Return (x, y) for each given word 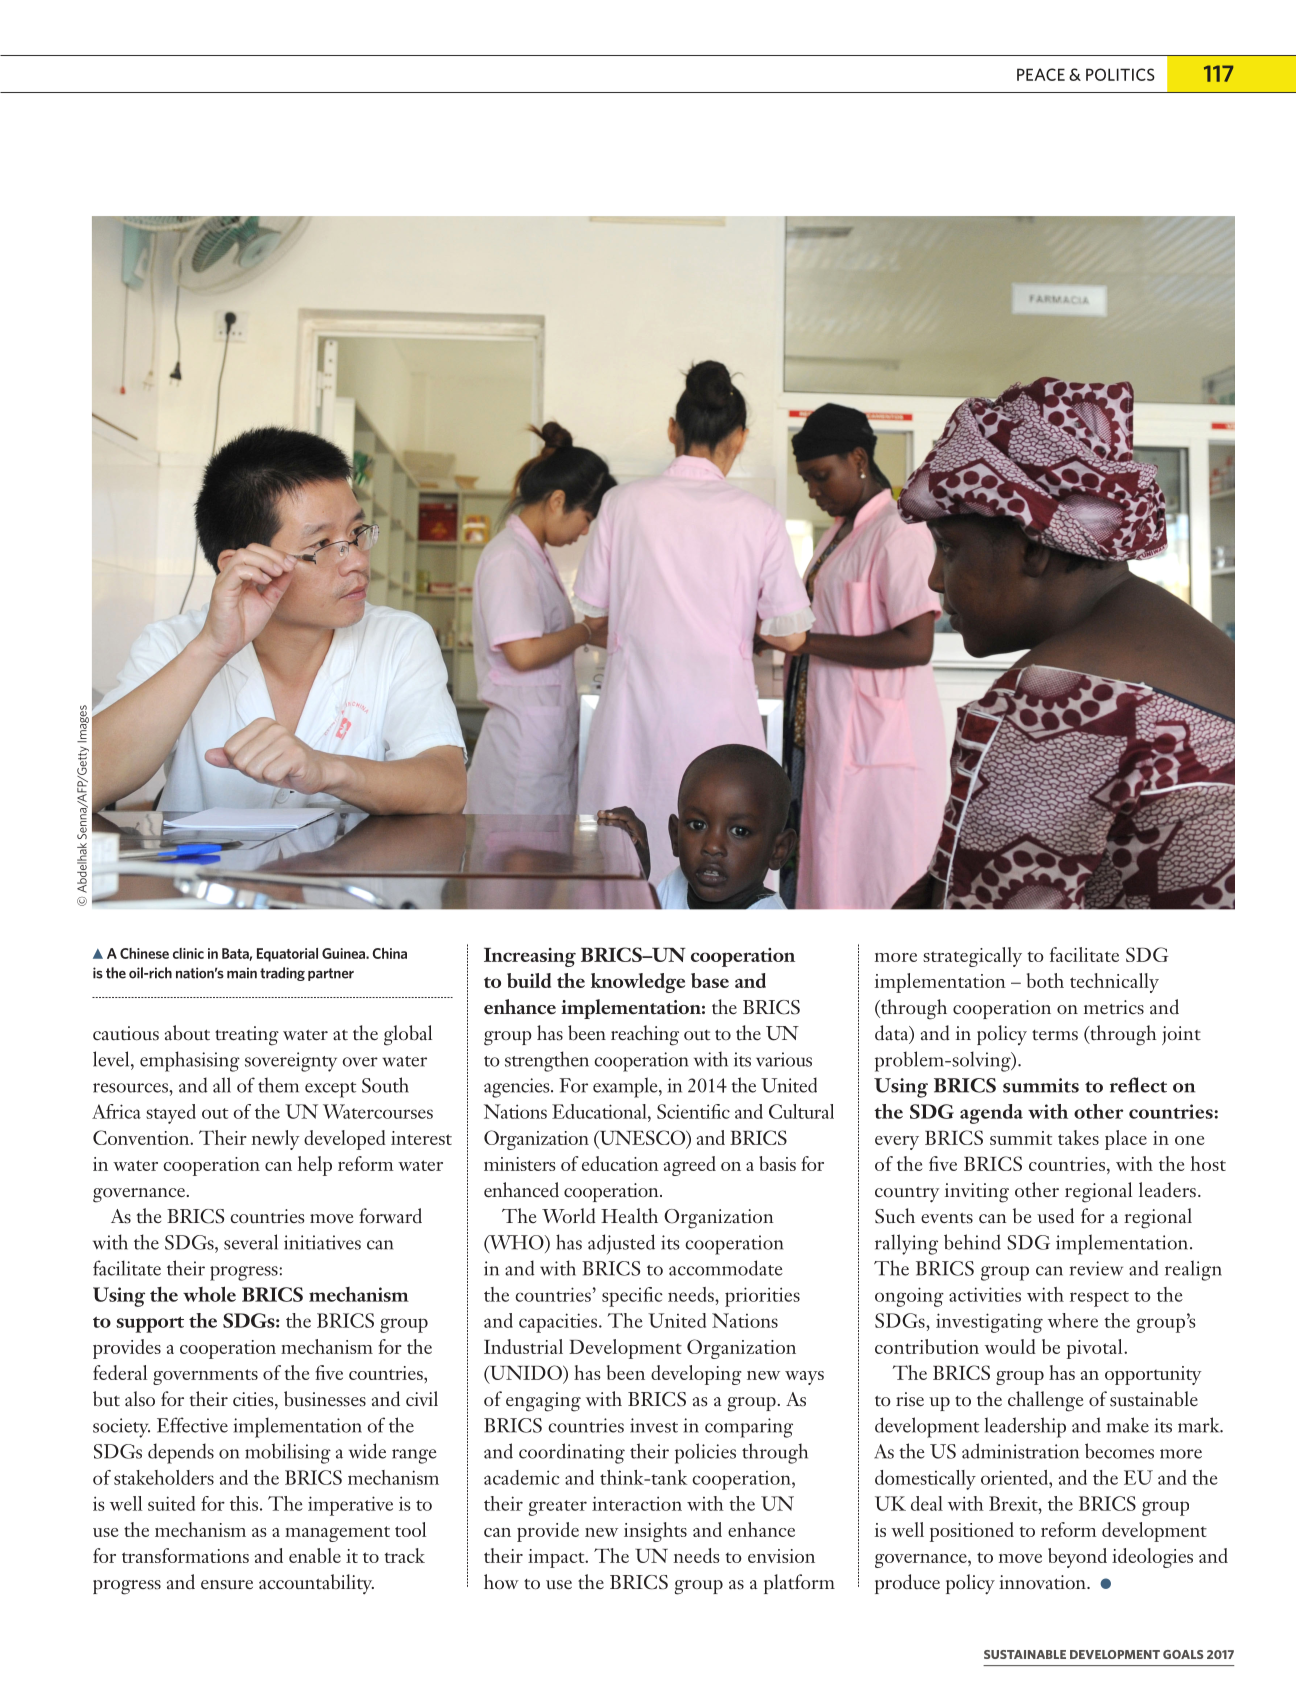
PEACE (1041, 74)
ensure (227, 1585)
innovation (1043, 1582)
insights (655, 1532)
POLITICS (1120, 74)
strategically (972, 957)
